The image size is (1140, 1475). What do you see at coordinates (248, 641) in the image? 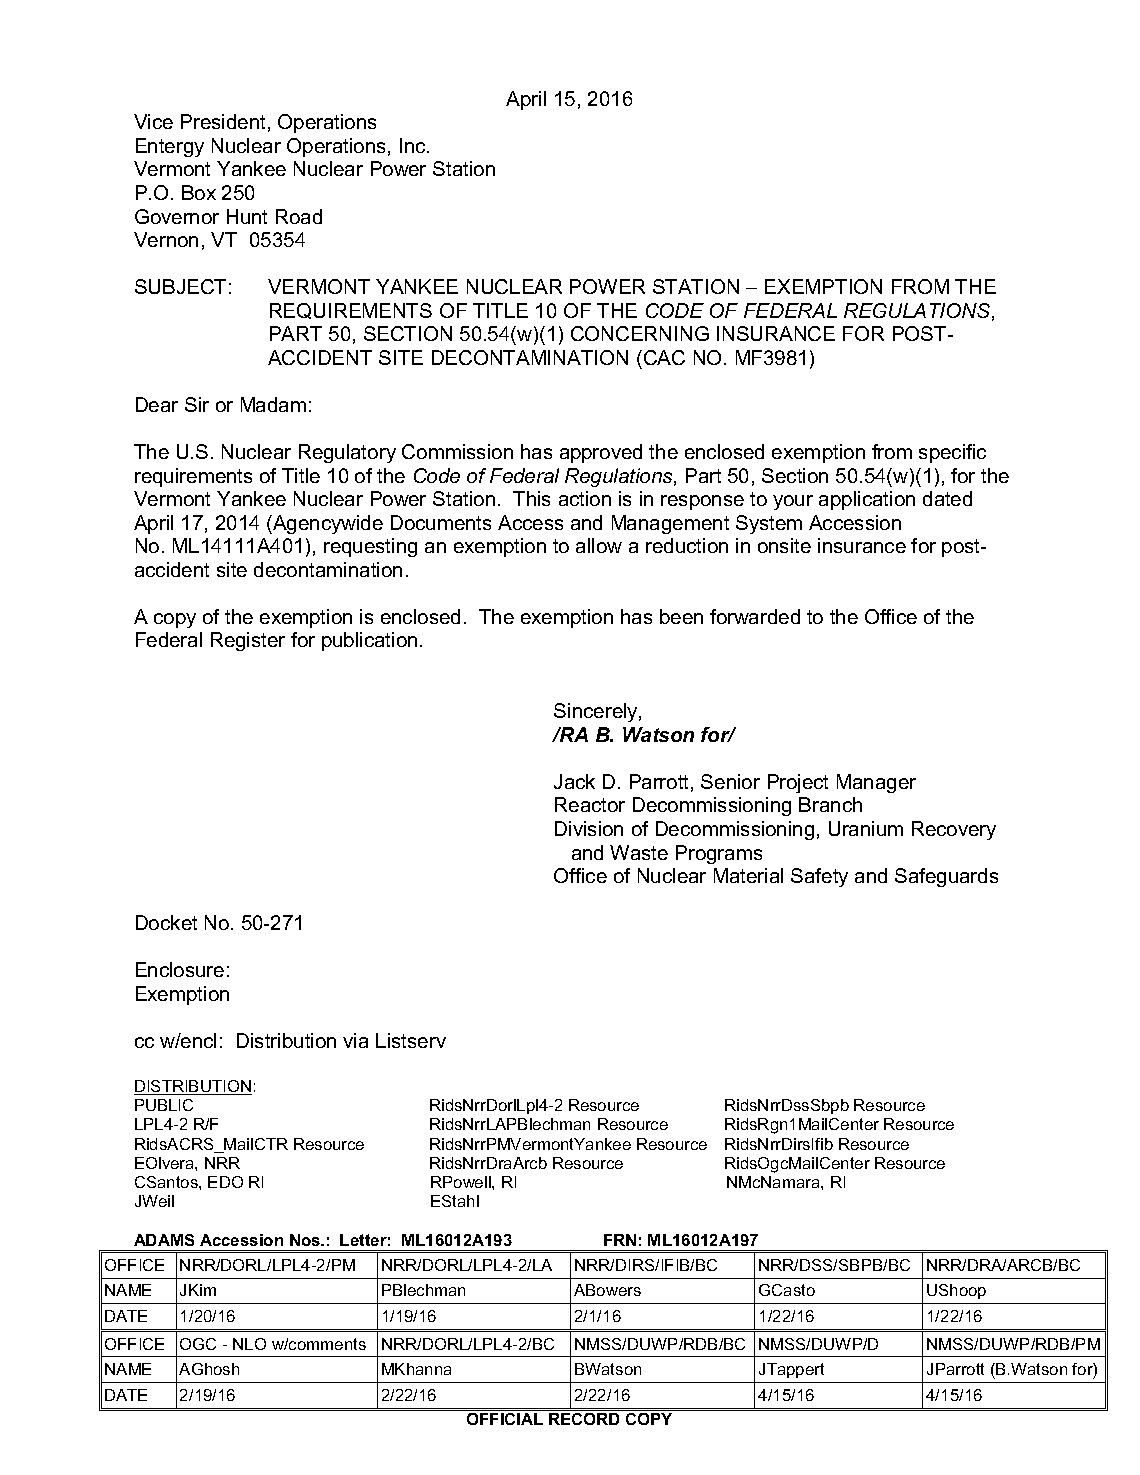
I see `Register` at bounding box center [248, 641].
